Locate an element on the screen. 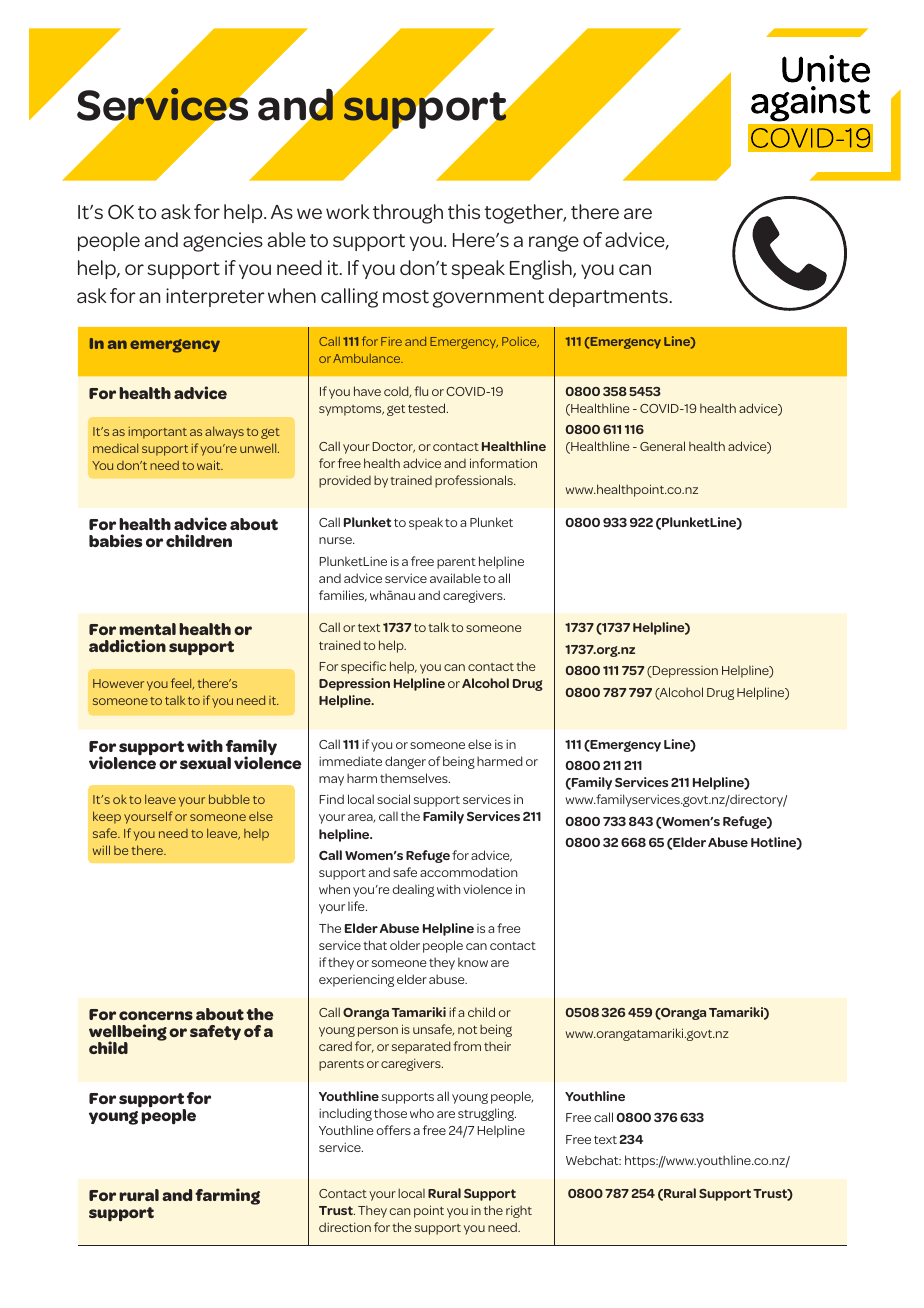 The height and width of the screenshot is (1308, 924). dealing is located at coordinates (413, 890).
